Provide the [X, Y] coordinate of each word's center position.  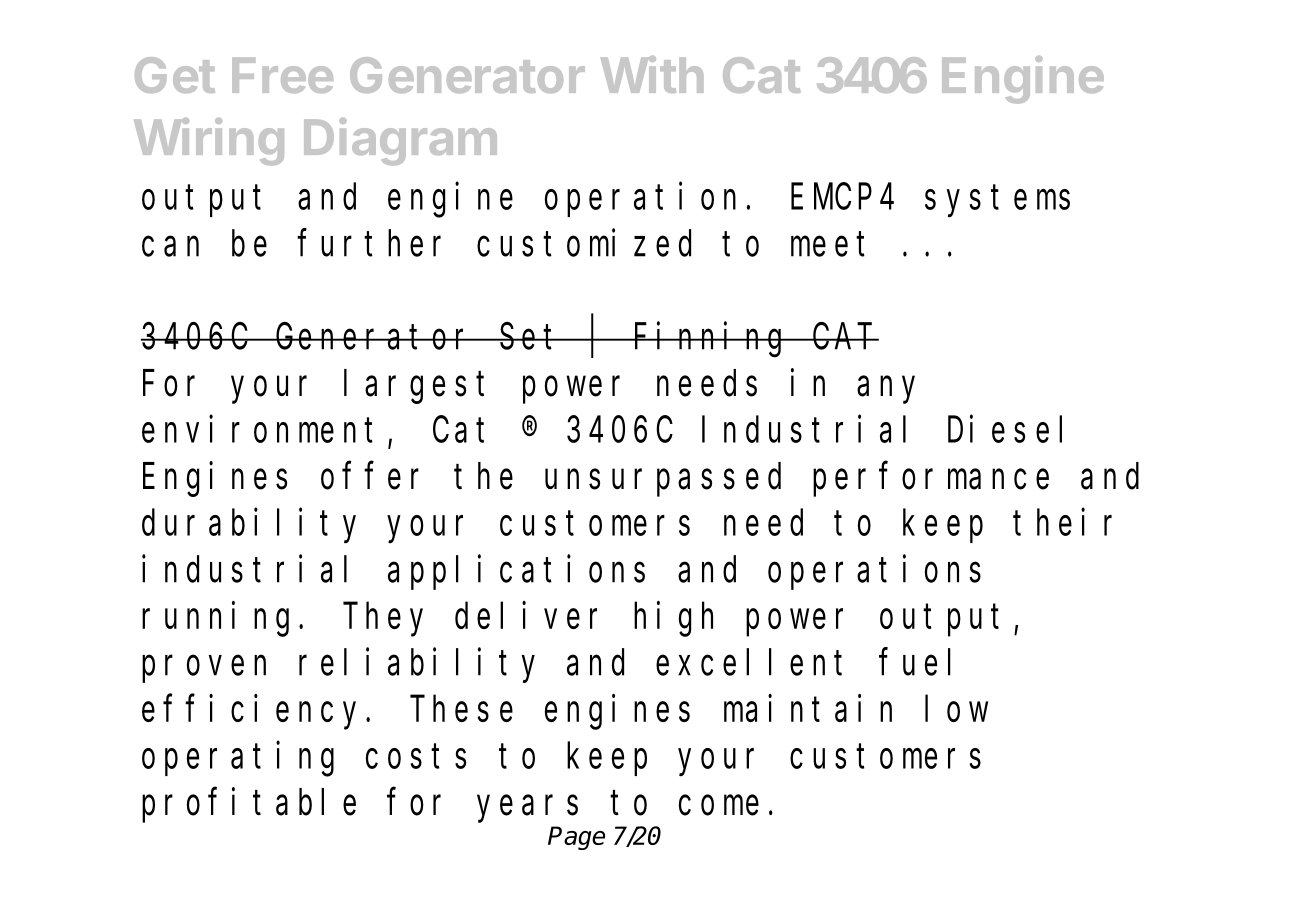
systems [997, 202]
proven [204, 669]
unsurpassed [663, 480]
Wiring [209, 142]
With [652, 74]
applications [516, 572]
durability [249, 526]
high [673, 619]
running [215, 619]
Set [532, 337]
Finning [711, 340]
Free [282, 75]
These [461, 709]
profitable [249, 805]
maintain [808, 708]
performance [931, 480]
